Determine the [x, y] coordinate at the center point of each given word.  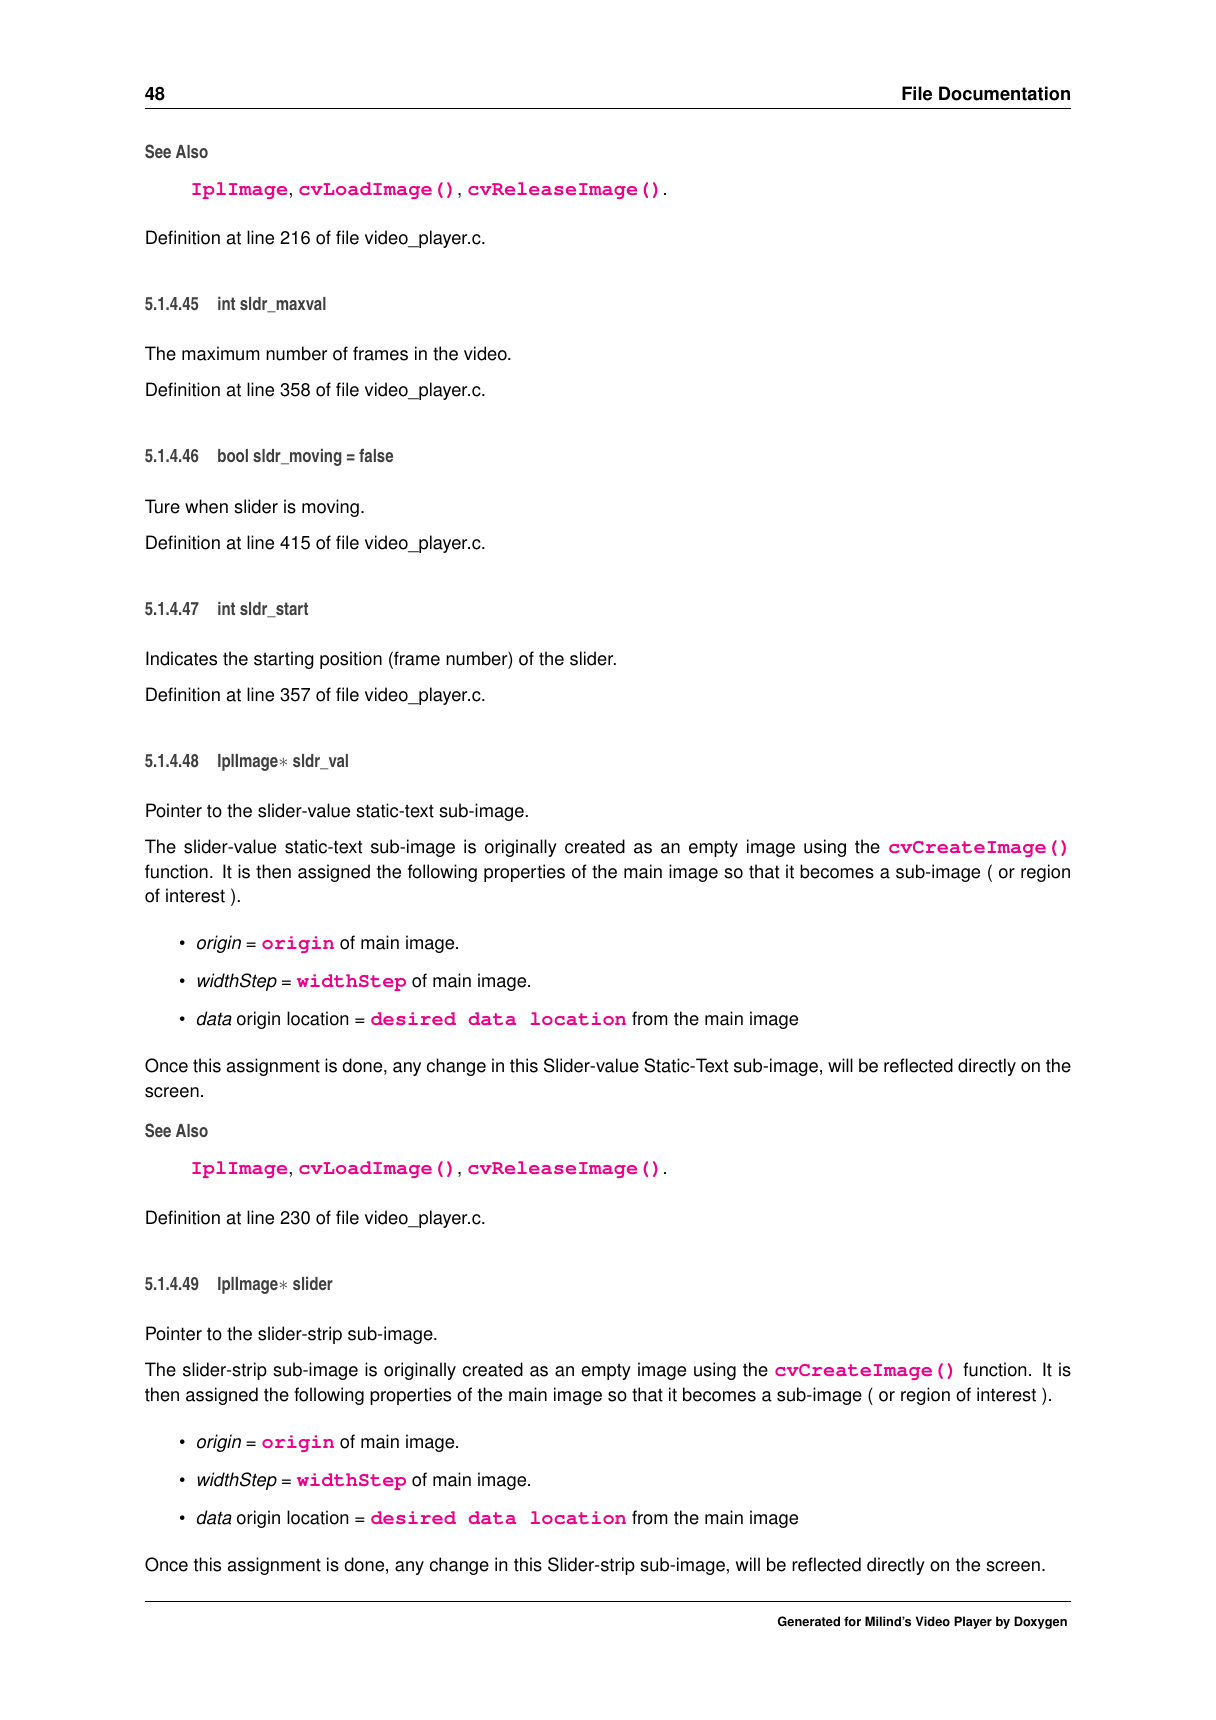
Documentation [1004, 93]
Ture [162, 506]
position [351, 660]
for [852, 1621]
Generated [809, 1621]
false [376, 455]
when [206, 506]
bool [233, 455]
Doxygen [1040, 1622]
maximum [221, 353]
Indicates [181, 658]
